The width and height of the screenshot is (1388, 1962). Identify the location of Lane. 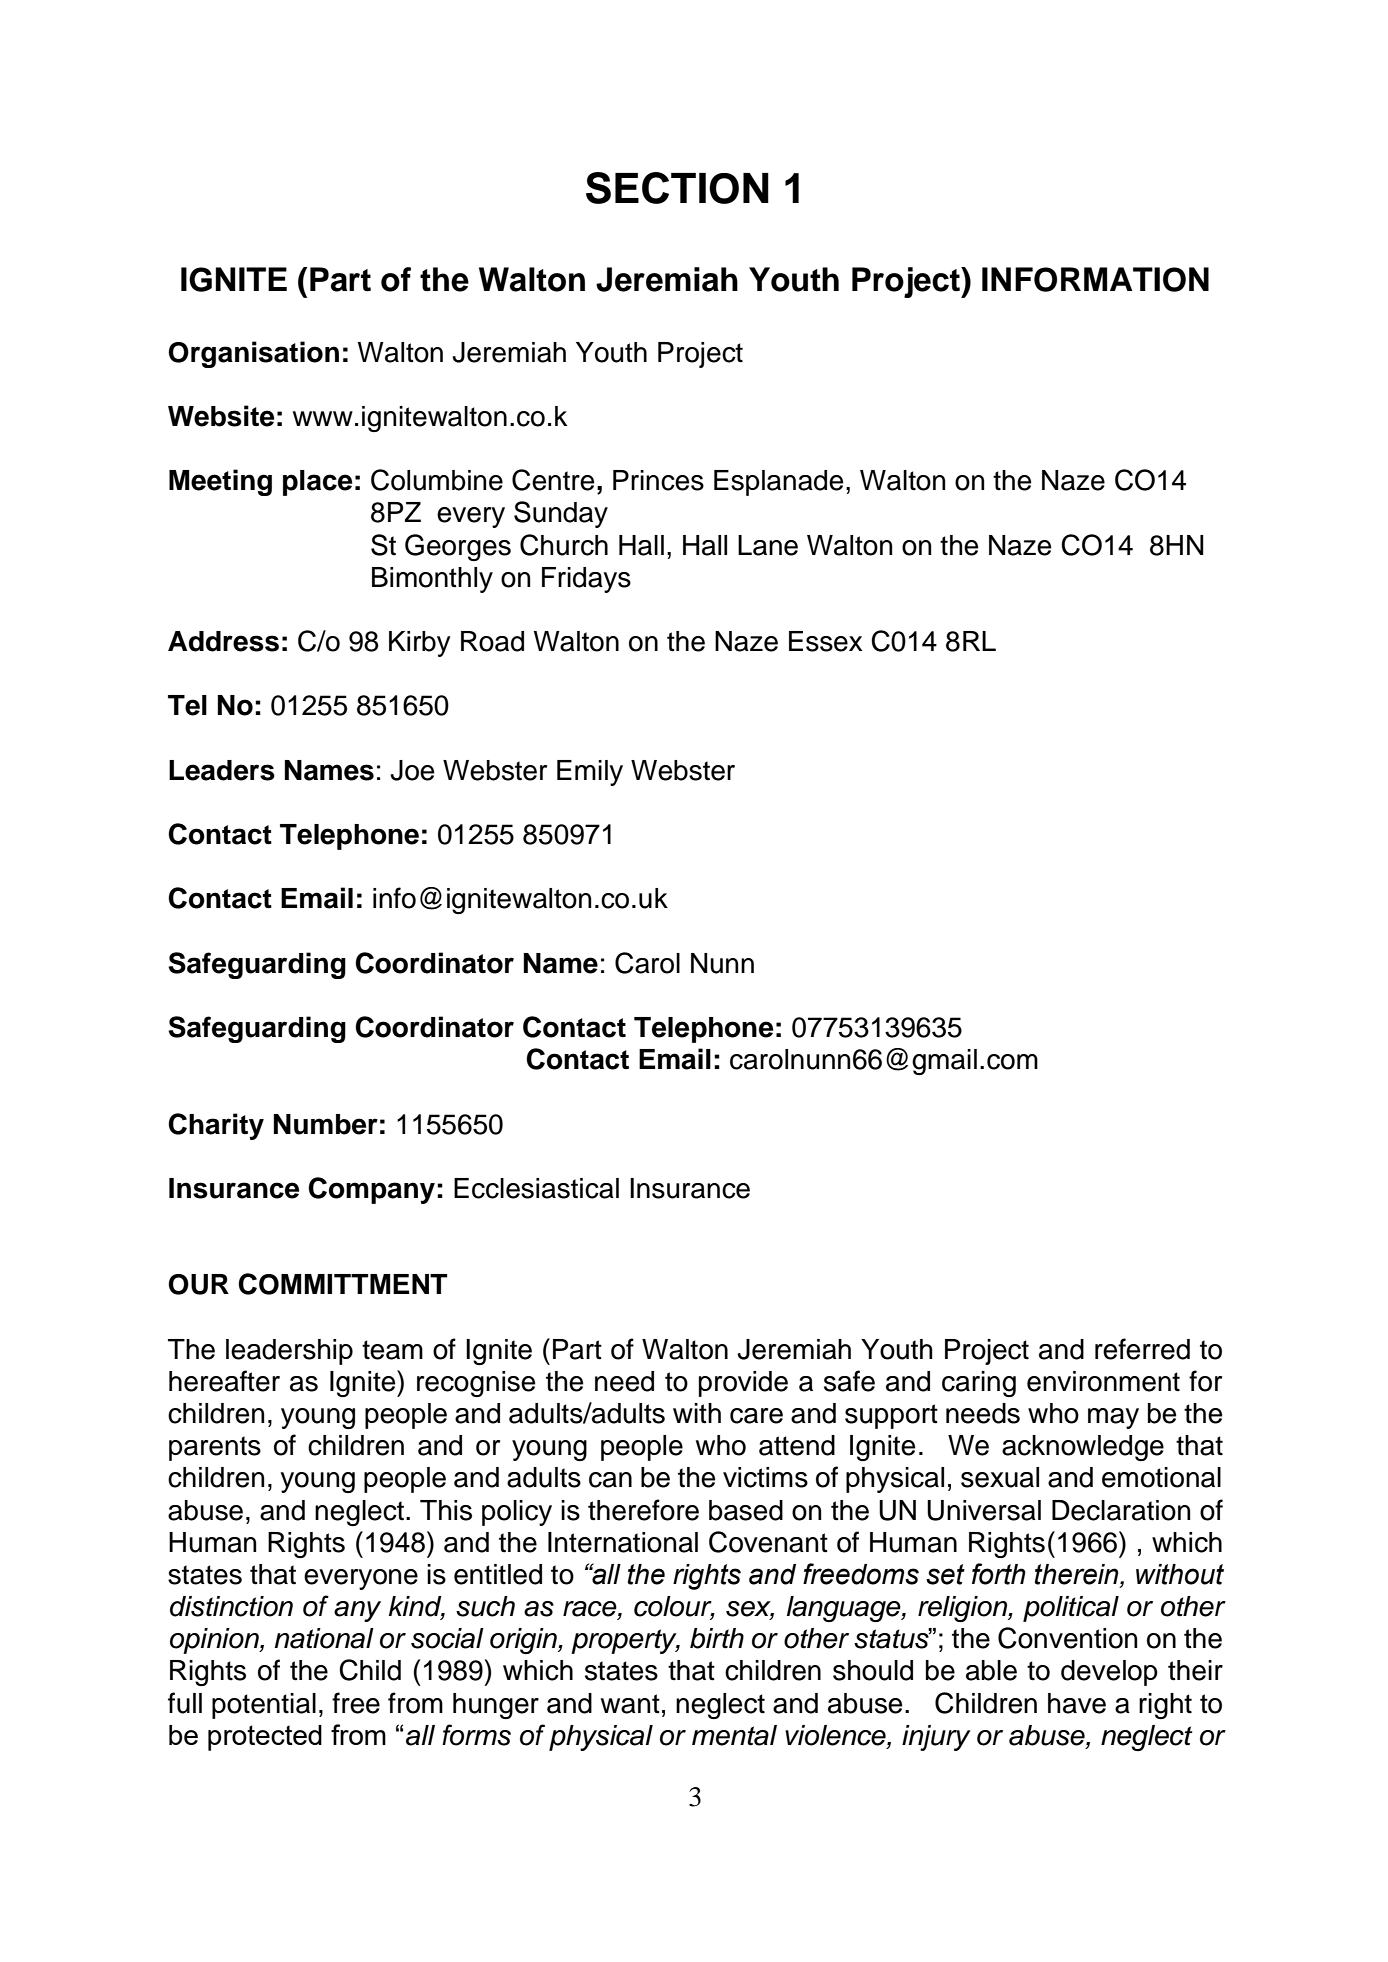
(768, 545).
